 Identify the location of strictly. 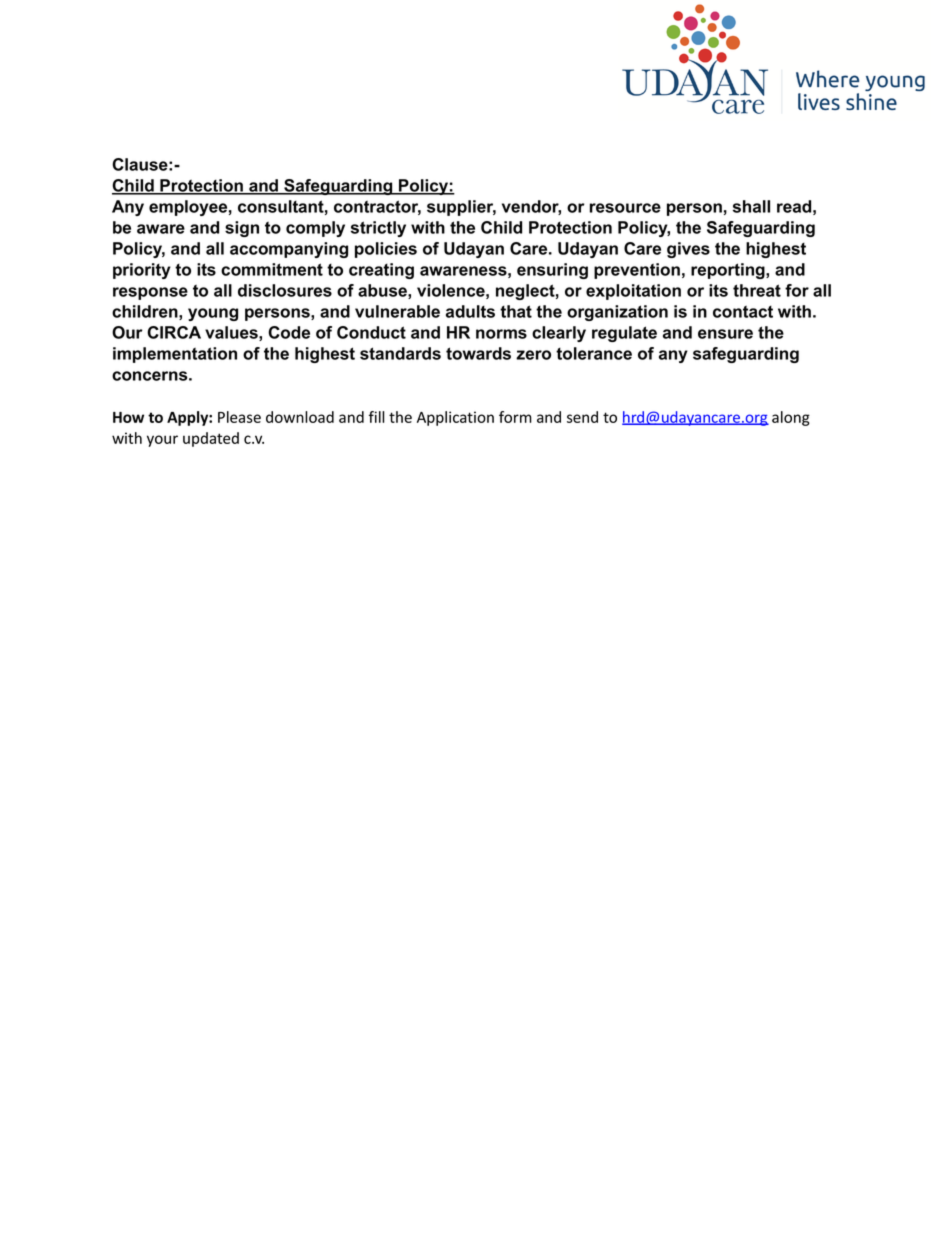
(378, 229).
